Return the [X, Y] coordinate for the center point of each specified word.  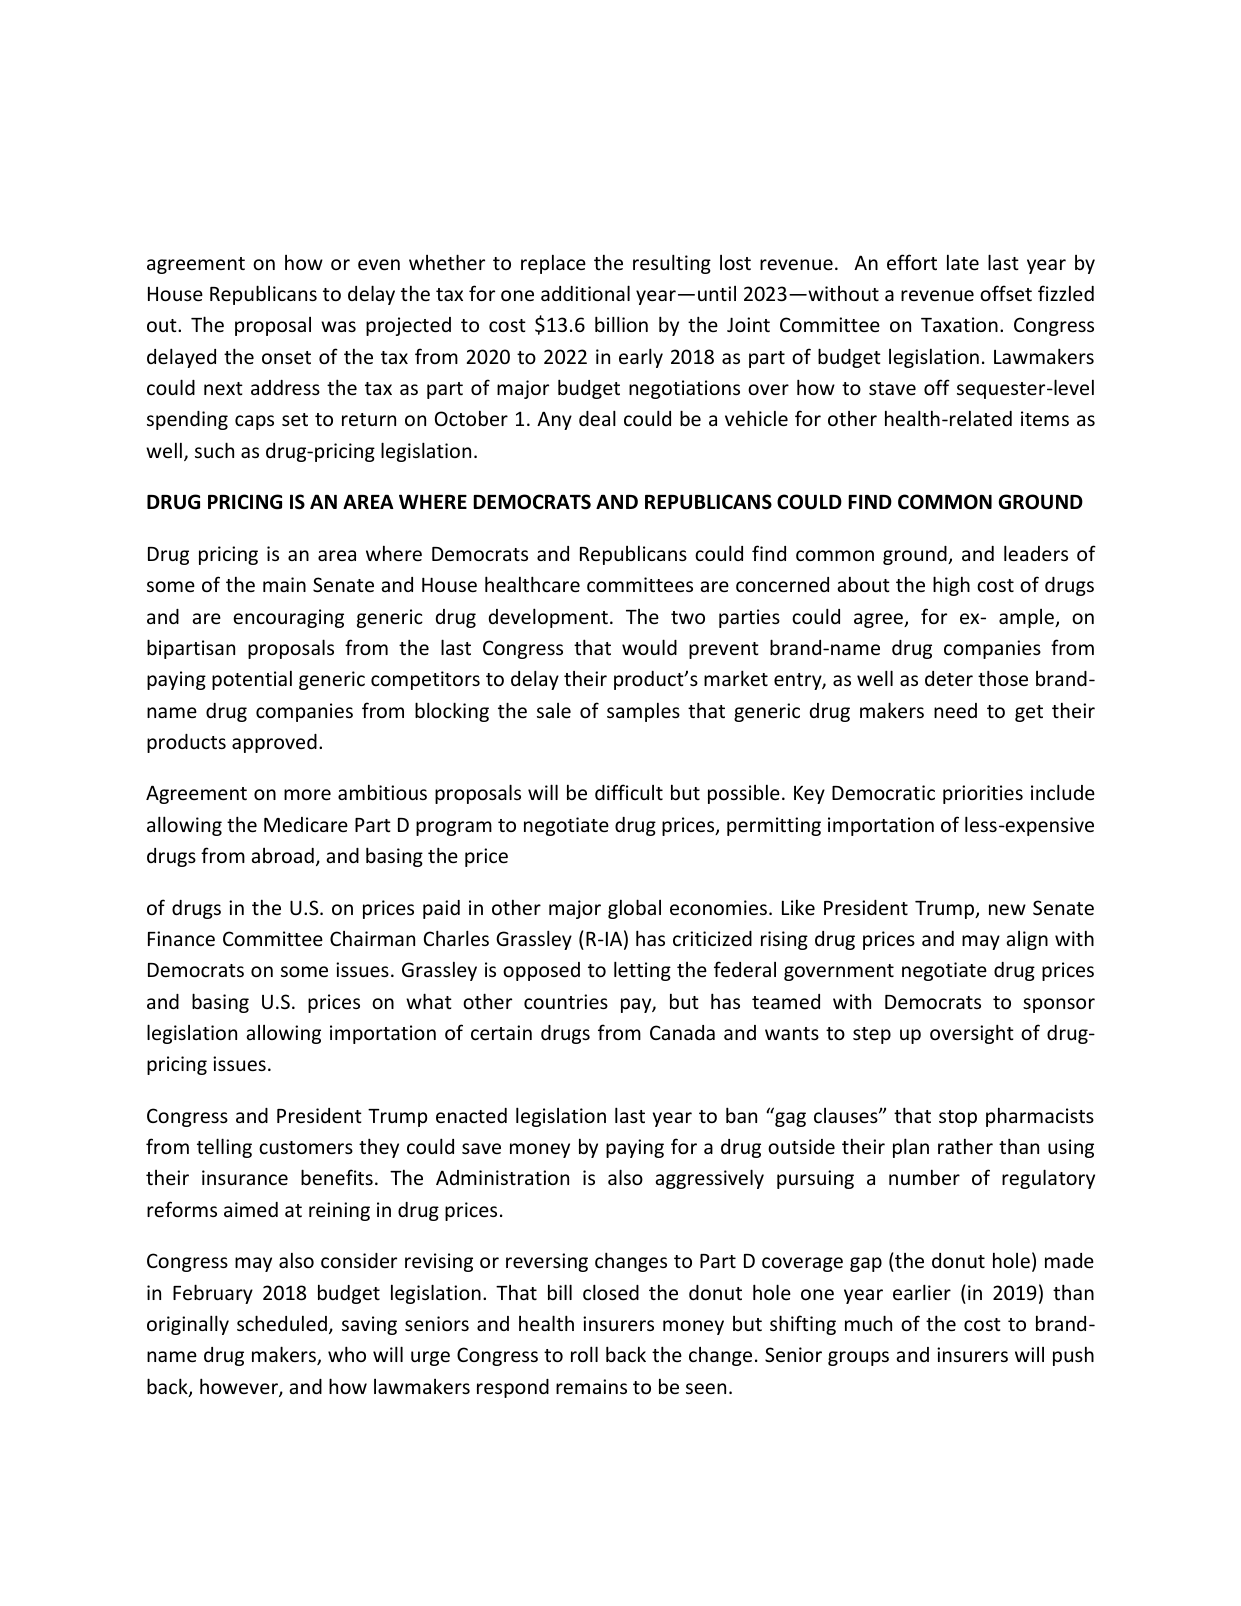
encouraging [288, 618]
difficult [629, 792]
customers [306, 1147]
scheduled [282, 1323]
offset [1006, 293]
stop [958, 1118]
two [688, 617]
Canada [682, 1032]
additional [585, 293]
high [951, 586]
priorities [983, 794]
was [338, 326]
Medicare [306, 824]
